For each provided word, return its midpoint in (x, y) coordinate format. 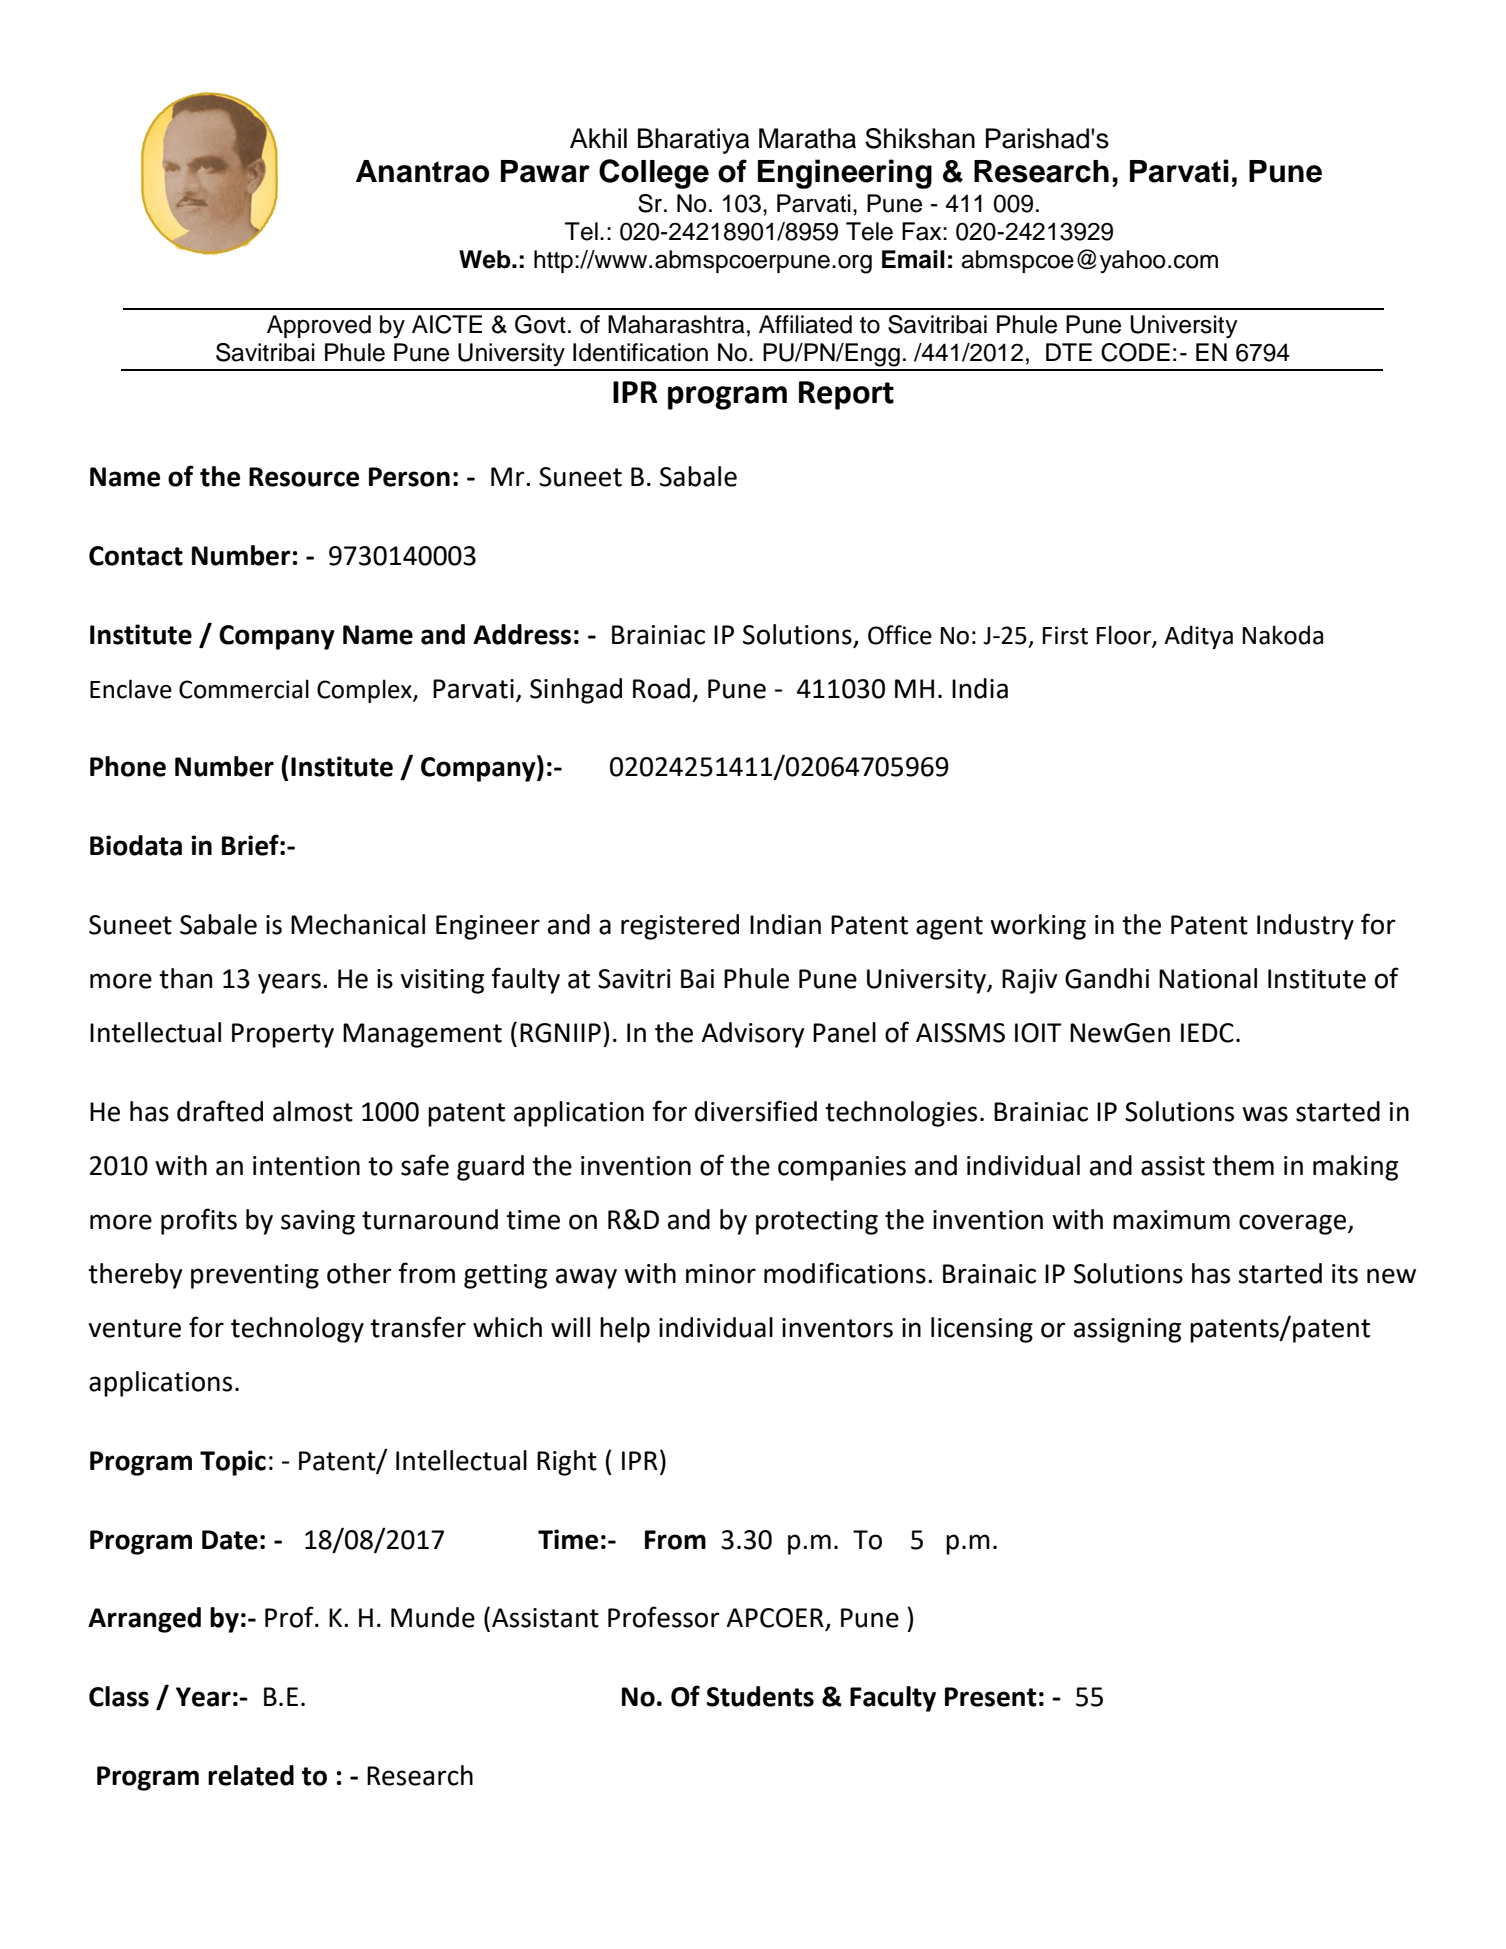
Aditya (1198, 637)
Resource (304, 477)
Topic (233, 1463)
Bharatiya (694, 141)
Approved (319, 326)
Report (846, 395)
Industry (1305, 927)
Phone (128, 766)
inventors (837, 1328)
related (251, 1775)
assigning (1127, 1330)
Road (661, 688)
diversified (756, 1111)
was (1265, 1114)
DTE (1069, 352)
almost (313, 1111)
